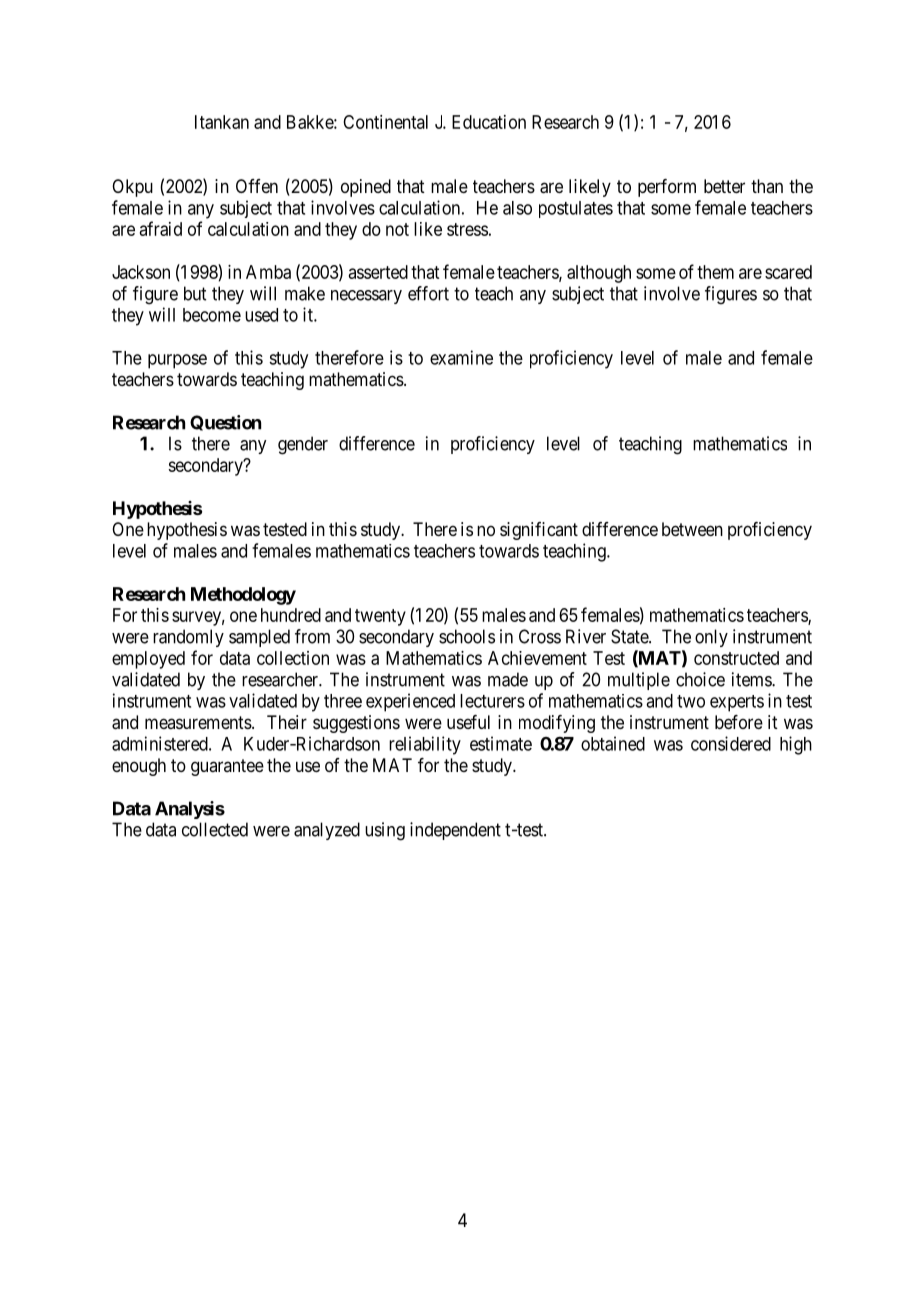 This screenshot has width=924, height=1308. I want to click on Education, so click(489, 122).
